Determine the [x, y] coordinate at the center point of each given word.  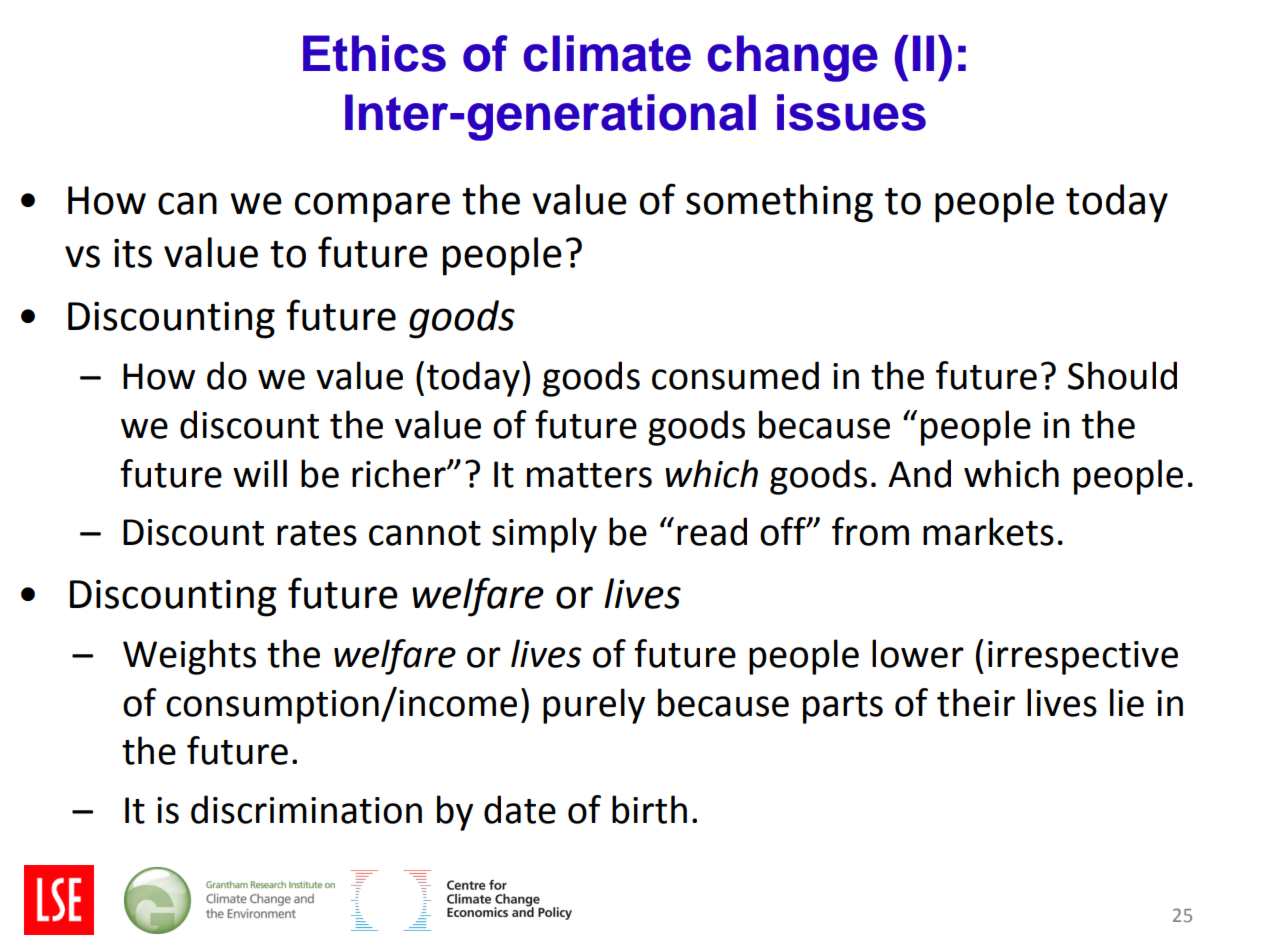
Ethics [374, 53]
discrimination [306, 809]
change [793, 58]
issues [851, 112]
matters [589, 475]
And [919, 473]
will [260, 473]
